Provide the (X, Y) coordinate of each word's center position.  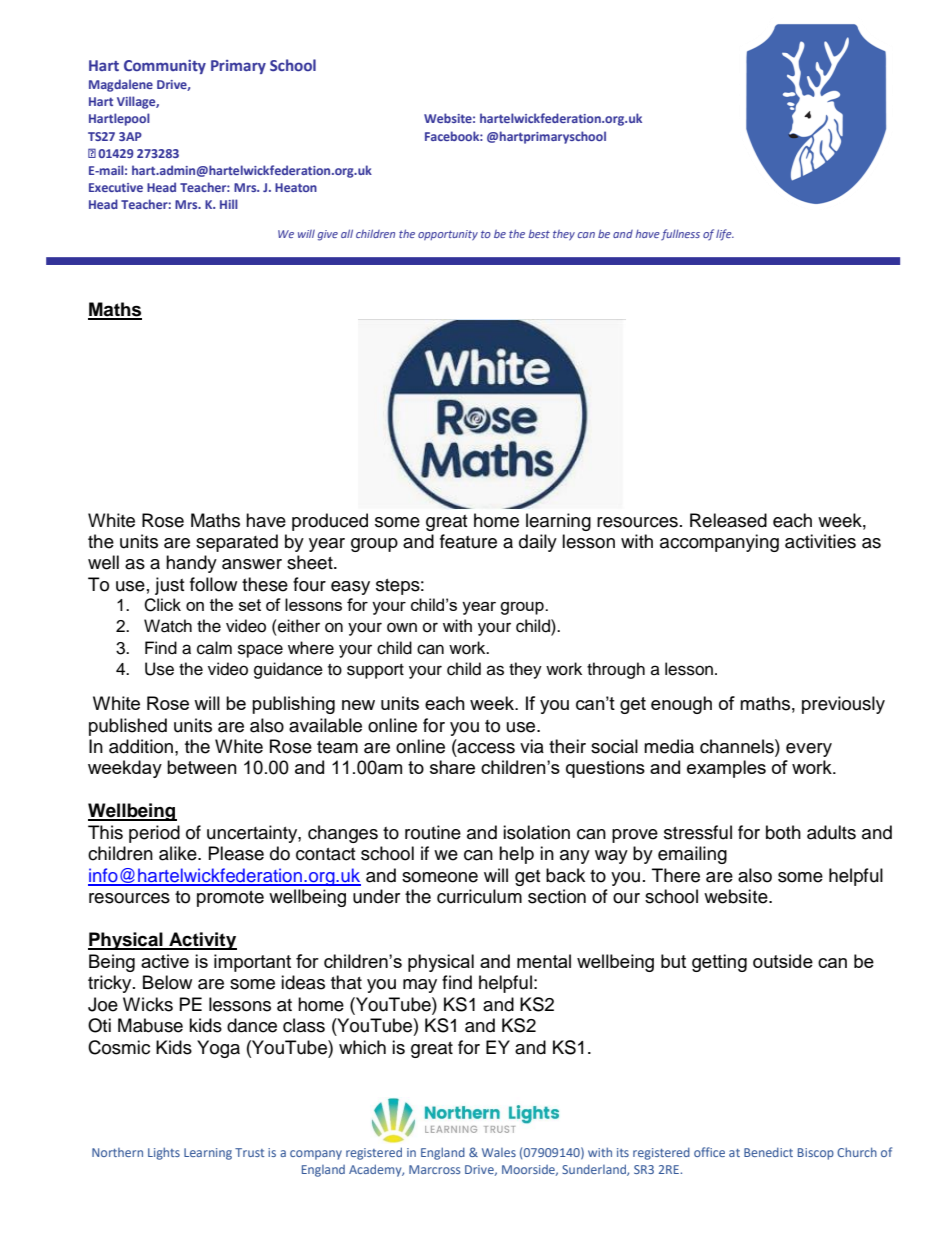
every (809, 750)
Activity (202, 941)
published (128, 727)
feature (468, 541)
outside (783, 961)
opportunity (448, 235)
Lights (164, 1153)
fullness (680, 234)
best (539, 234)
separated (237, 543)
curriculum (479, 896)
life (725, 235)
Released (728, 520)
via (532, 746)
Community (165, 67)
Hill (229, 204)
